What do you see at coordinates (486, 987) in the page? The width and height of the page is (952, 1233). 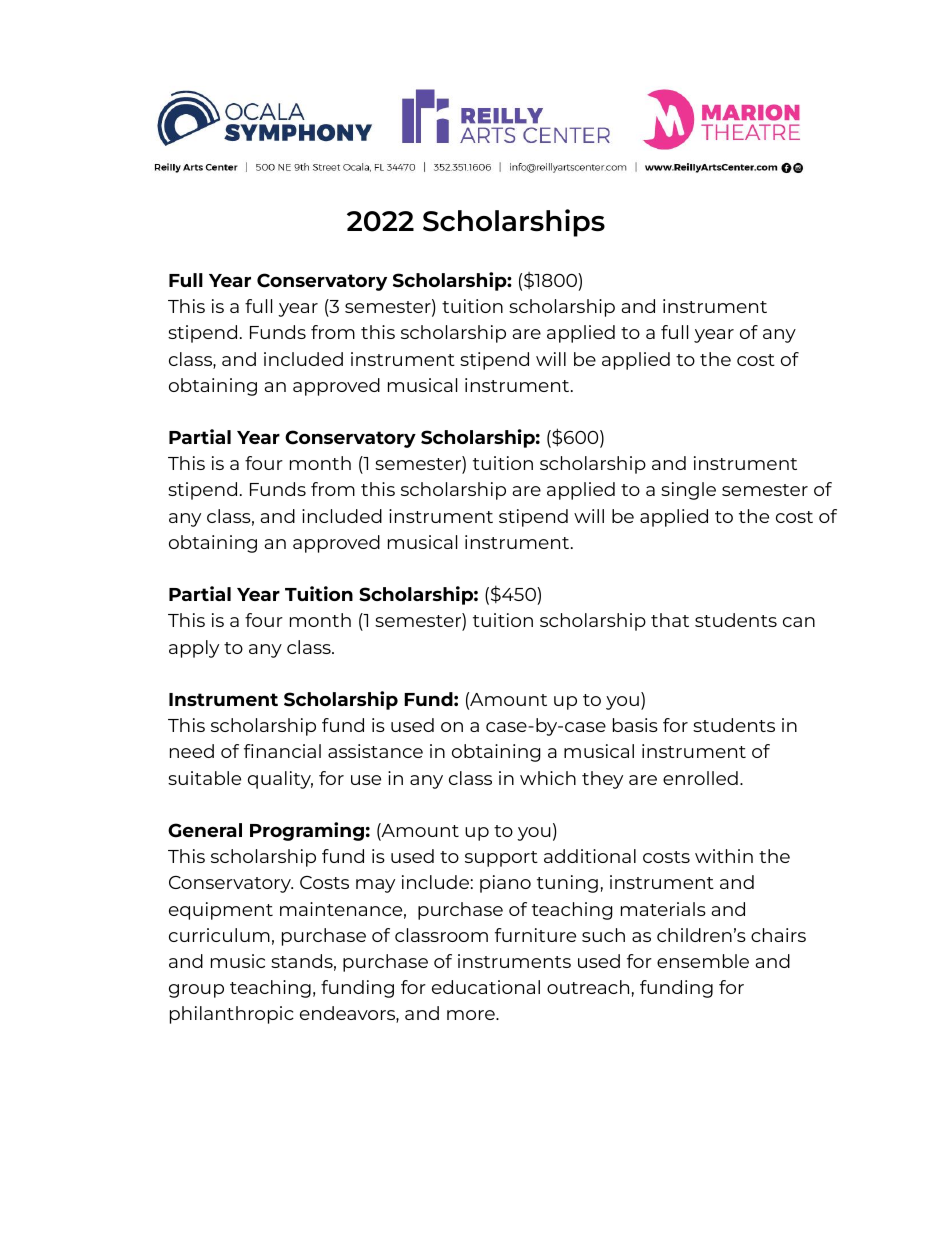 I see `educational` at bounding box center [486, 987].
